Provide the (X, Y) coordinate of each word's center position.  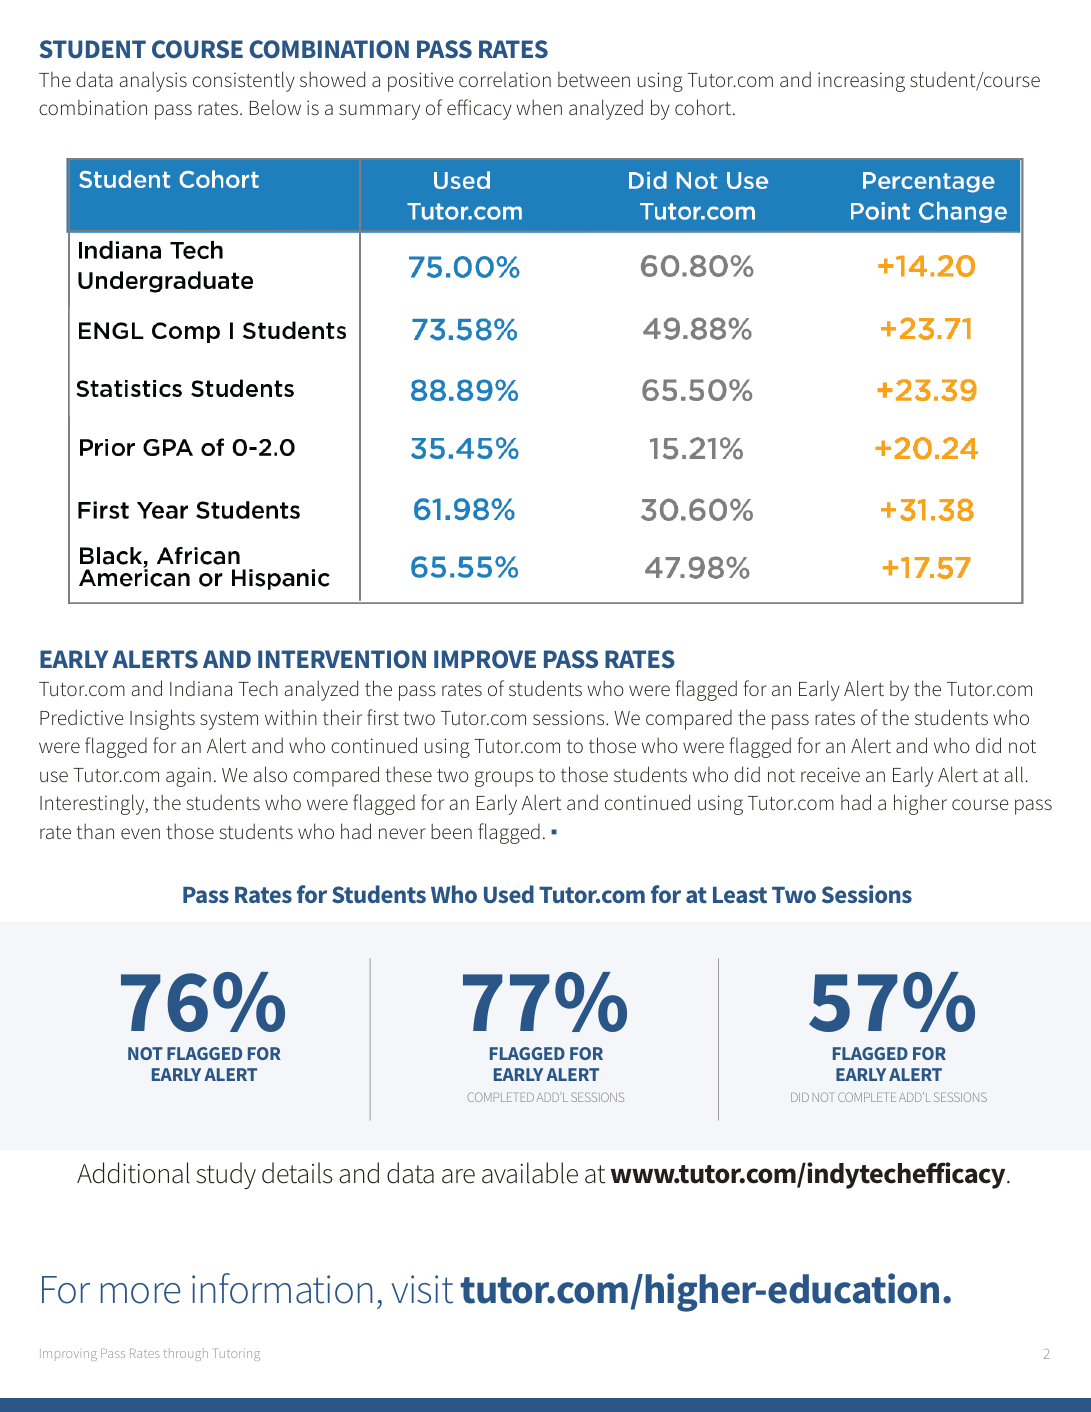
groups (504, 779)
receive (830, 774)
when (539, 107)
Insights (162, 719)
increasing (861, 82)
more (140, 1293)
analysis (153, 81)
